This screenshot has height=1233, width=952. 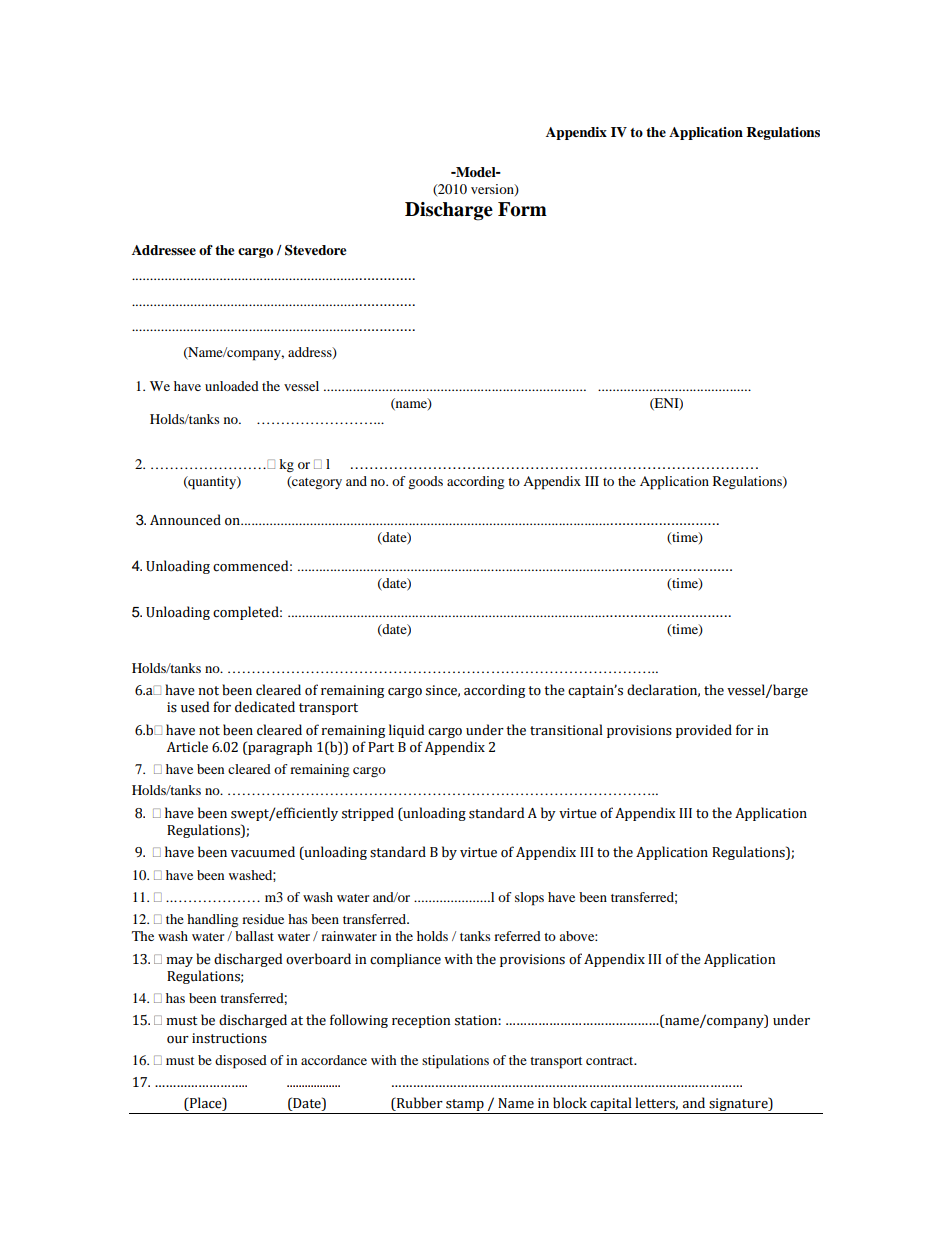 I want to click on liquid, so click(x=406, y=731).
